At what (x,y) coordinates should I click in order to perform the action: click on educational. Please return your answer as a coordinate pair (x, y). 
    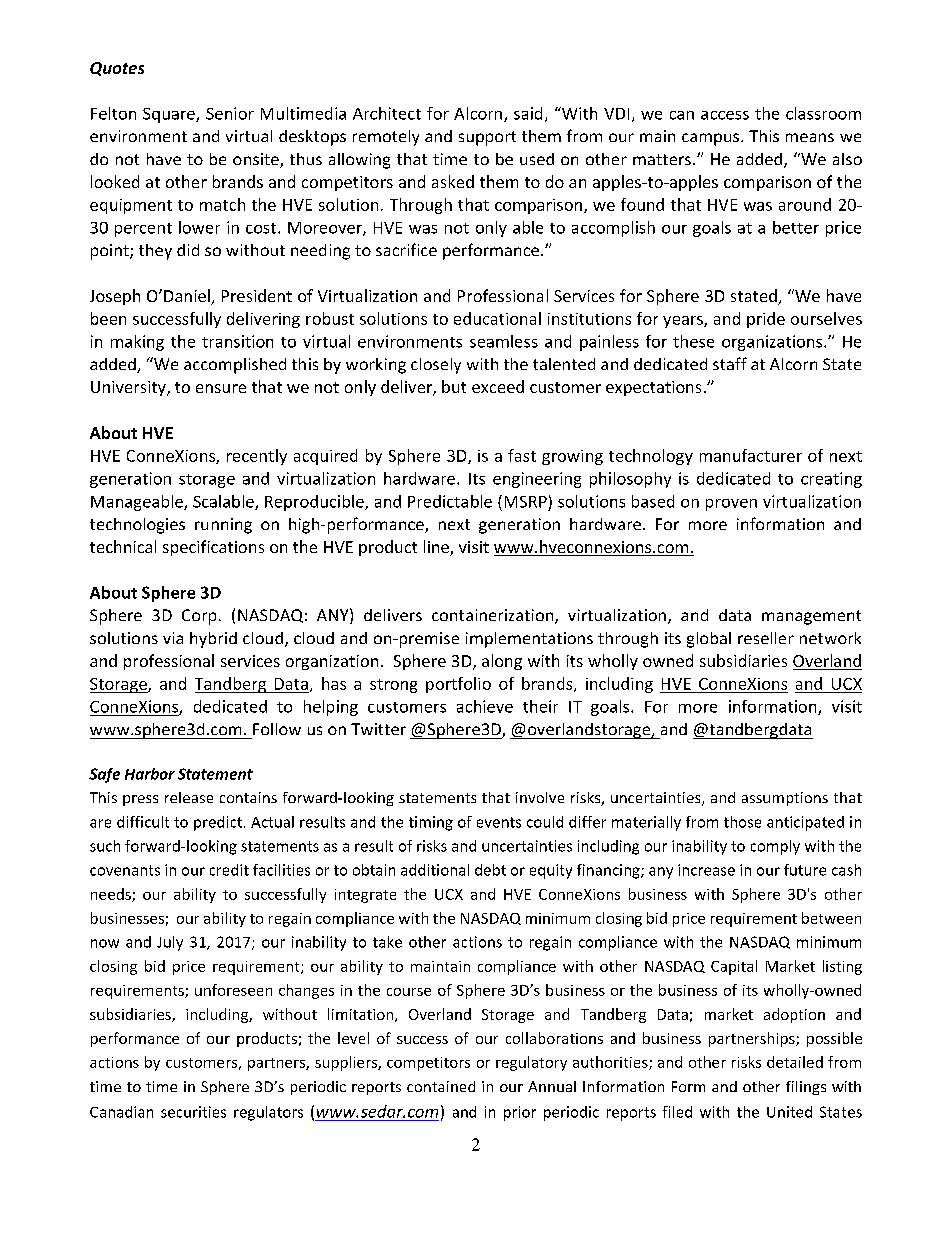
    Looking at the image, I should click on (497, 318).
